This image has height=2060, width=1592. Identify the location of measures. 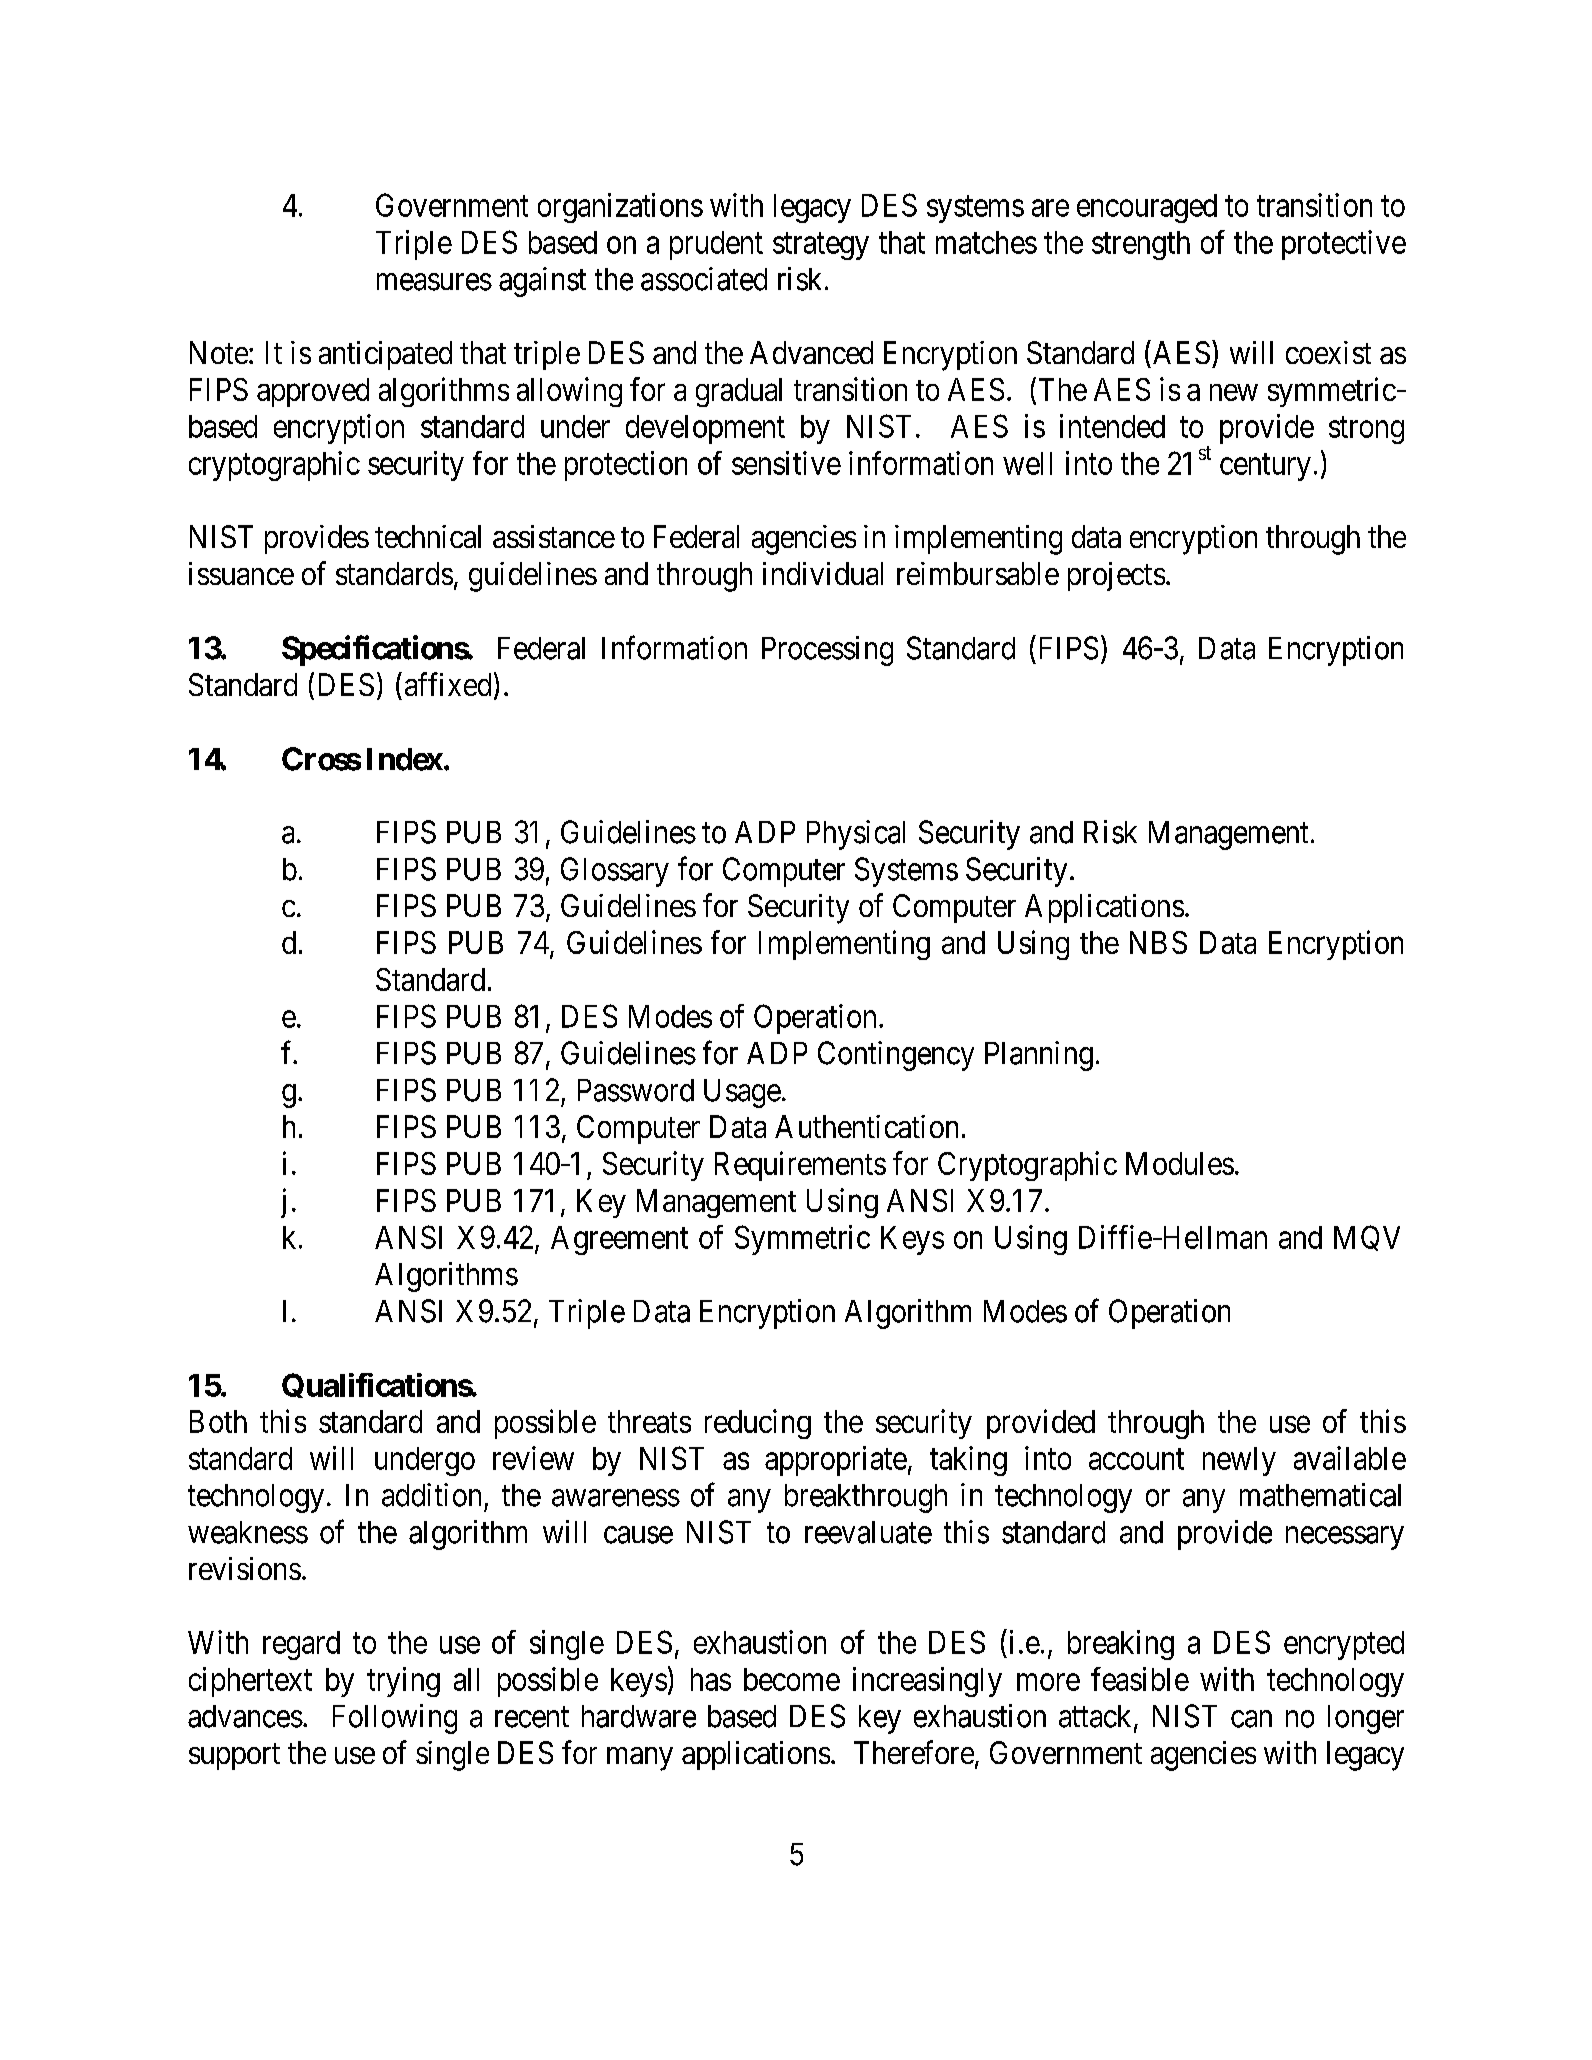
(434, 282).
